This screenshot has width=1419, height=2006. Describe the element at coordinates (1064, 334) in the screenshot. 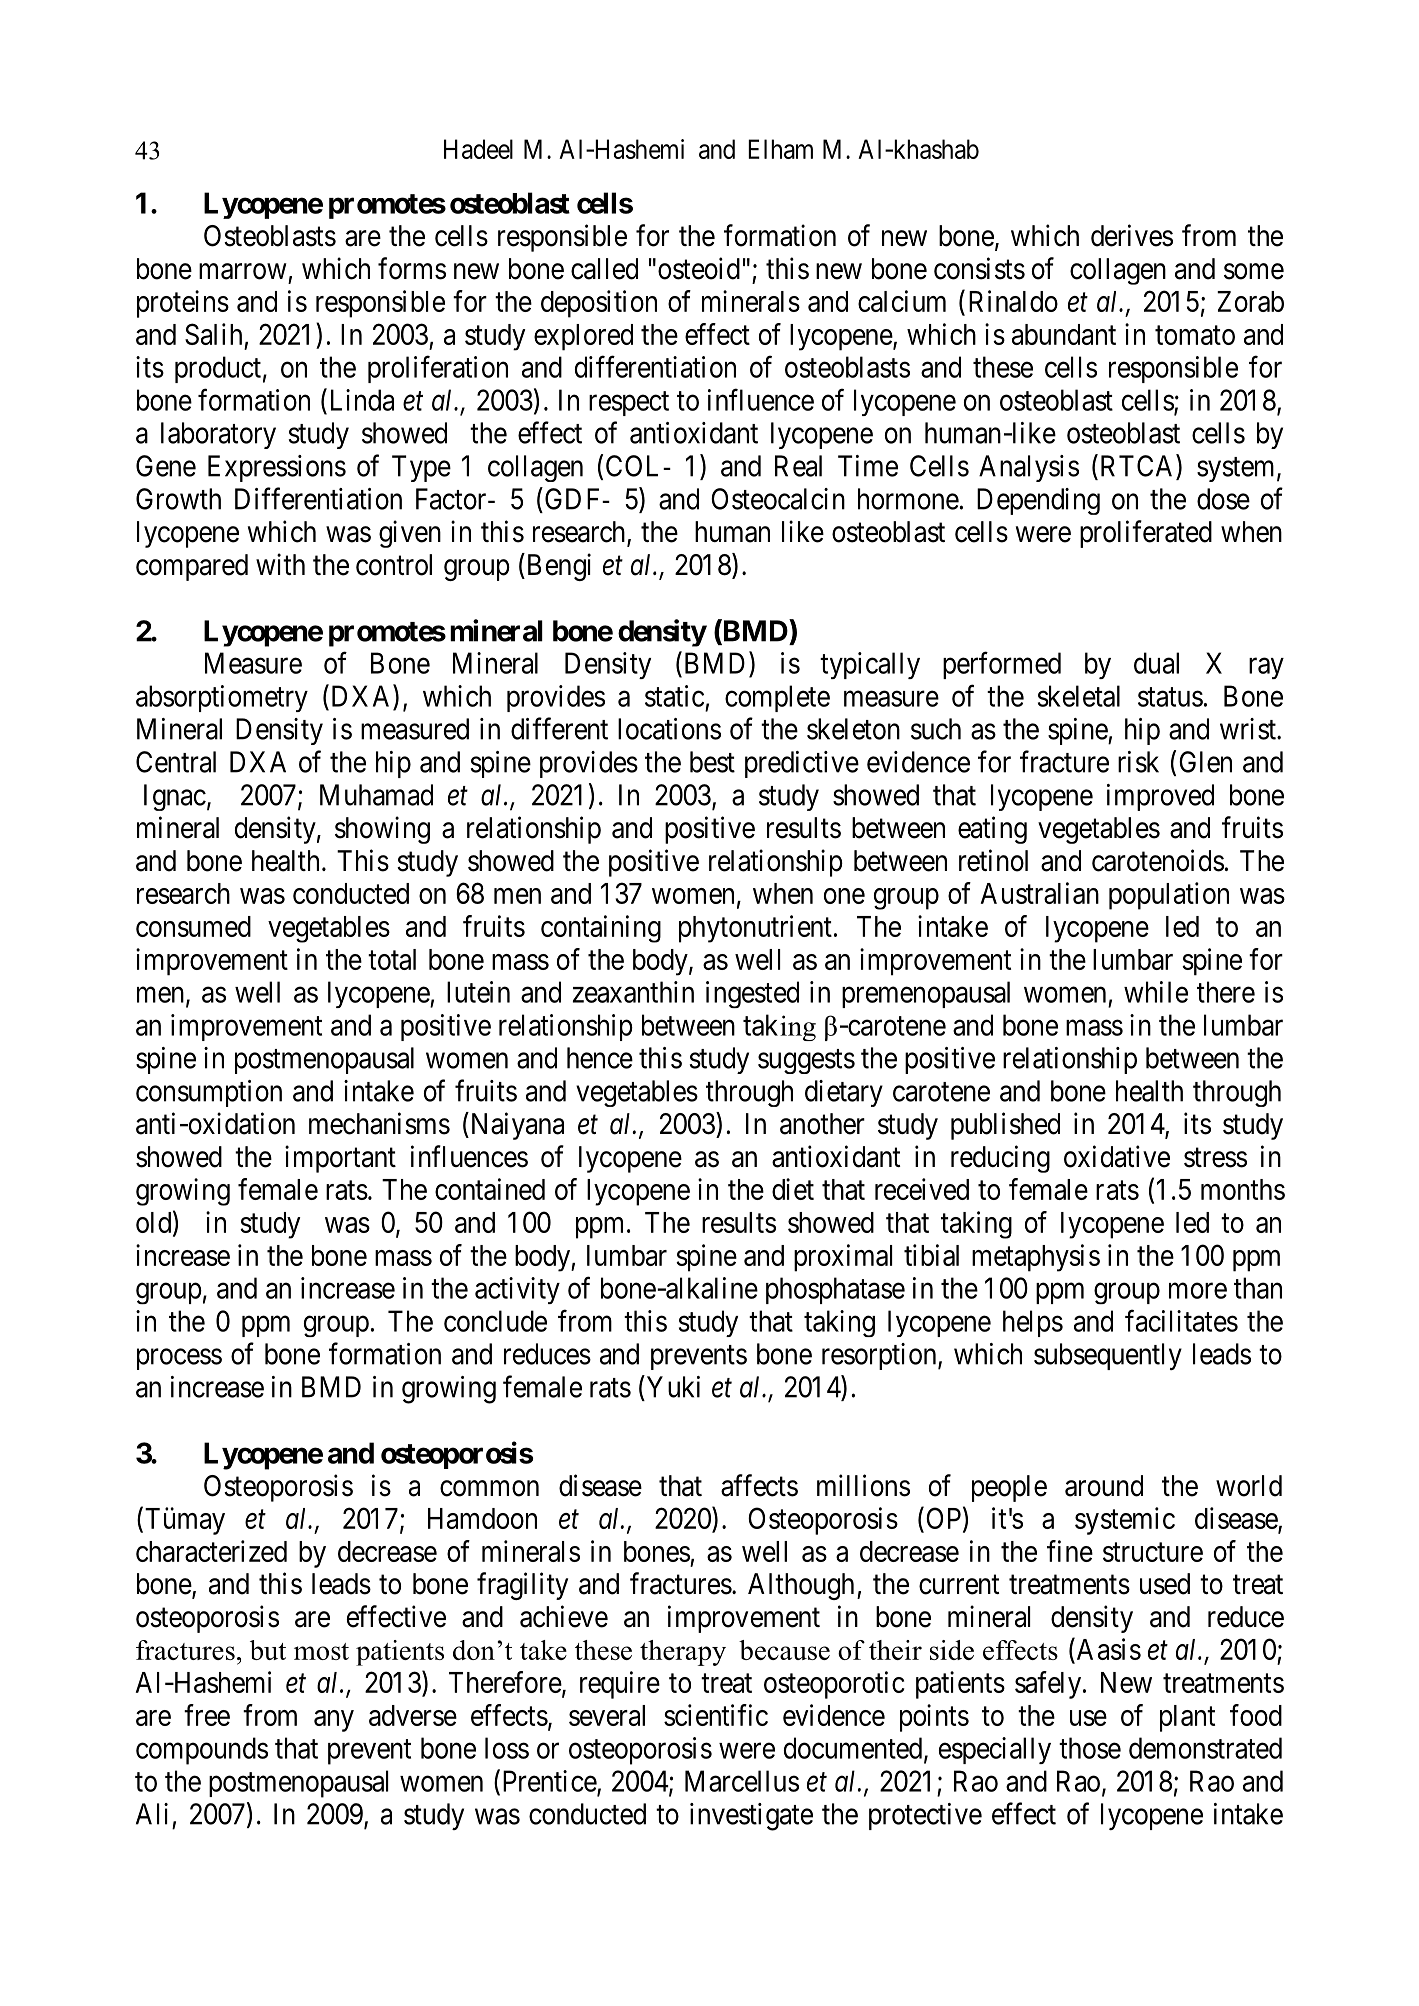

I see `abundant` at that location.
